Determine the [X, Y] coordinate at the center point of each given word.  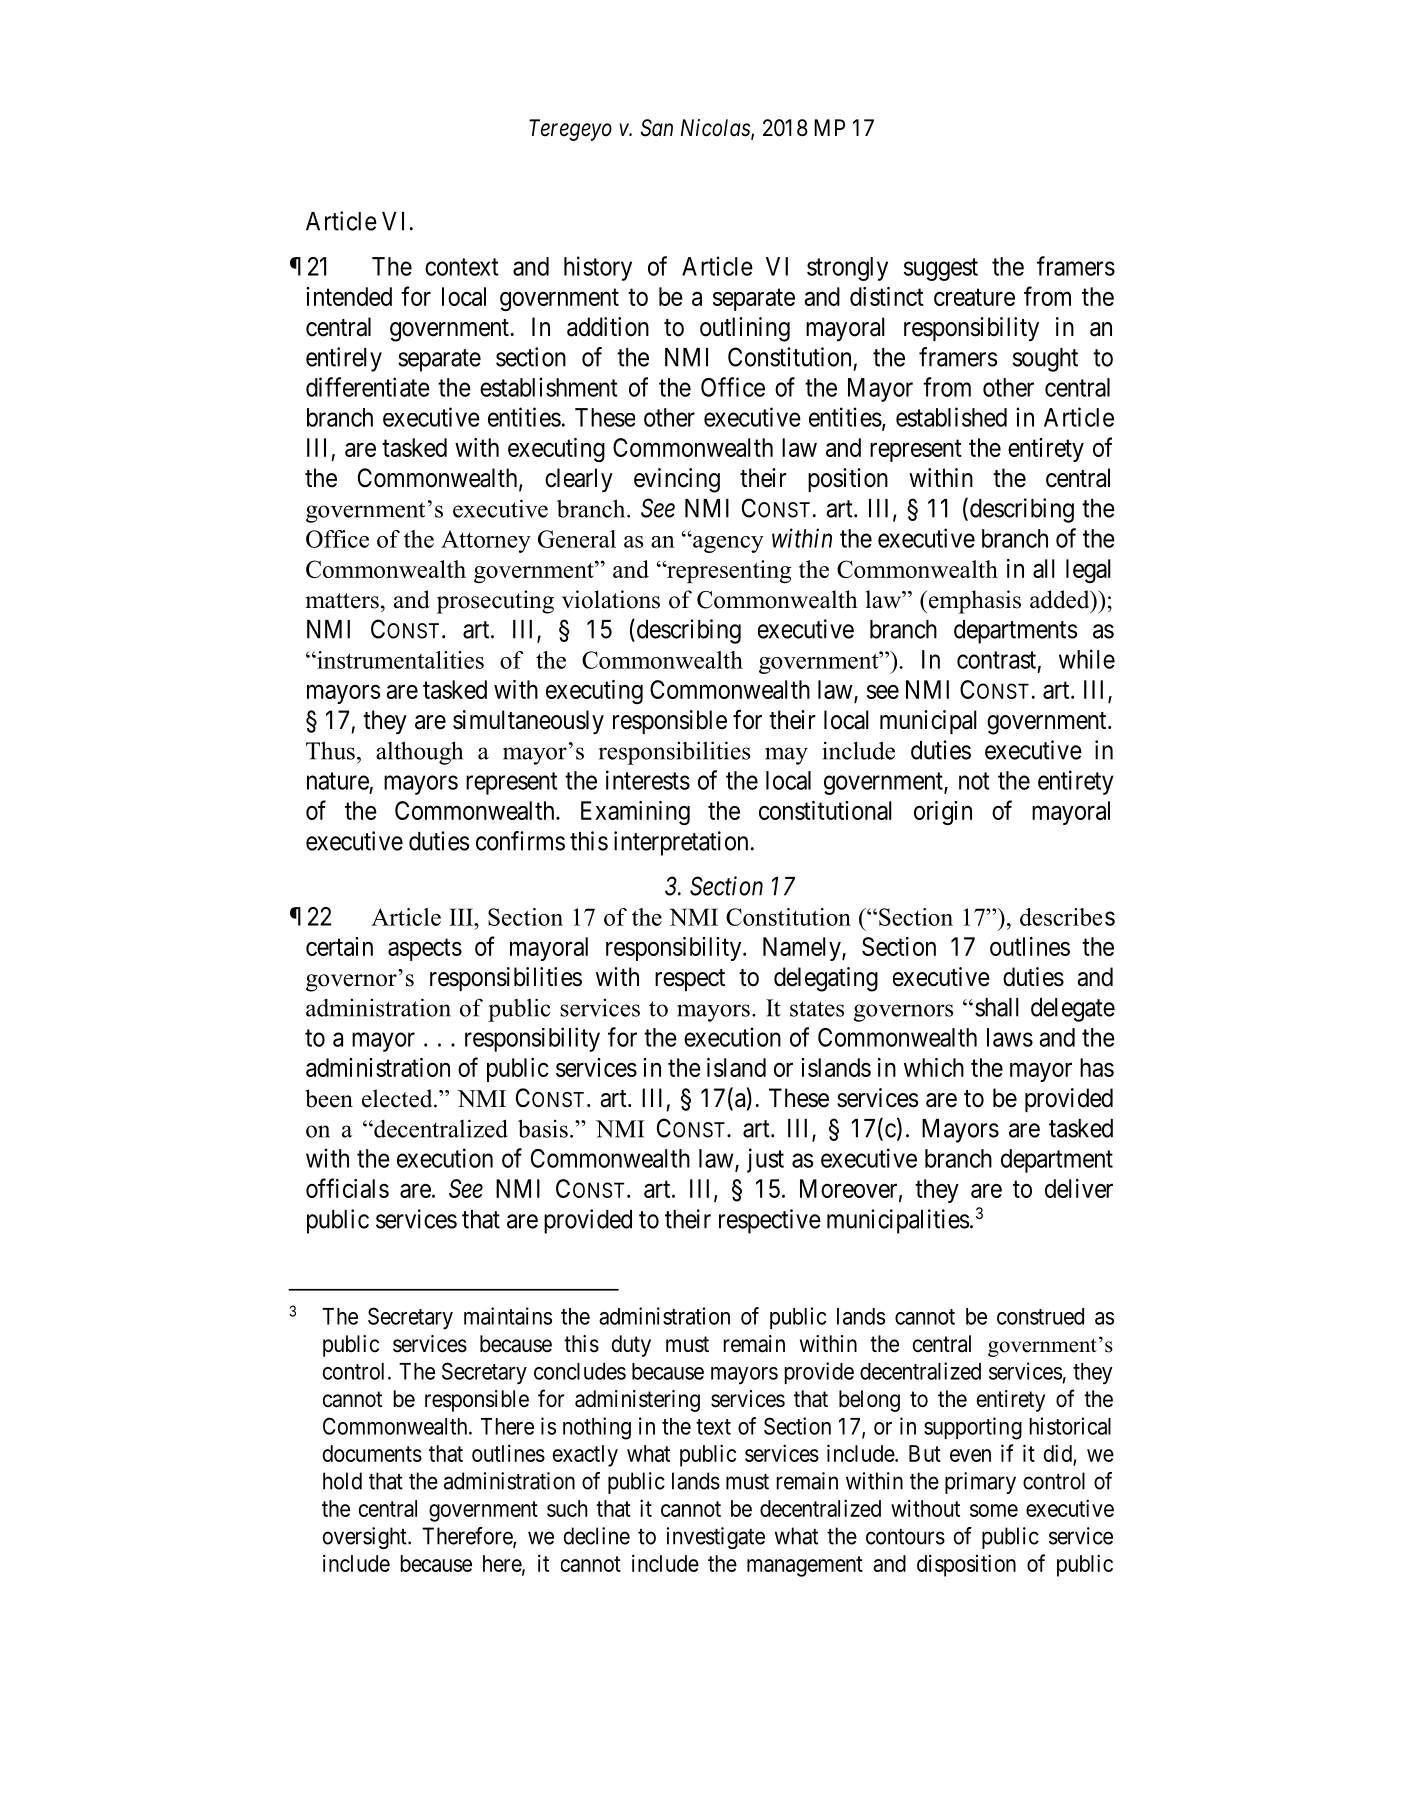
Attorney [486, 541]
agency [727, 543]
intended [349, 296]
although [419, 753]
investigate [716, 1538]
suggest [941, 269]
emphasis [975, 602]
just [765, 1160]
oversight [366, 1538]
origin [943, 813]
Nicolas [716, 129]
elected [398, 1098]
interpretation [681, 843]
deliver [1079, 1188]
